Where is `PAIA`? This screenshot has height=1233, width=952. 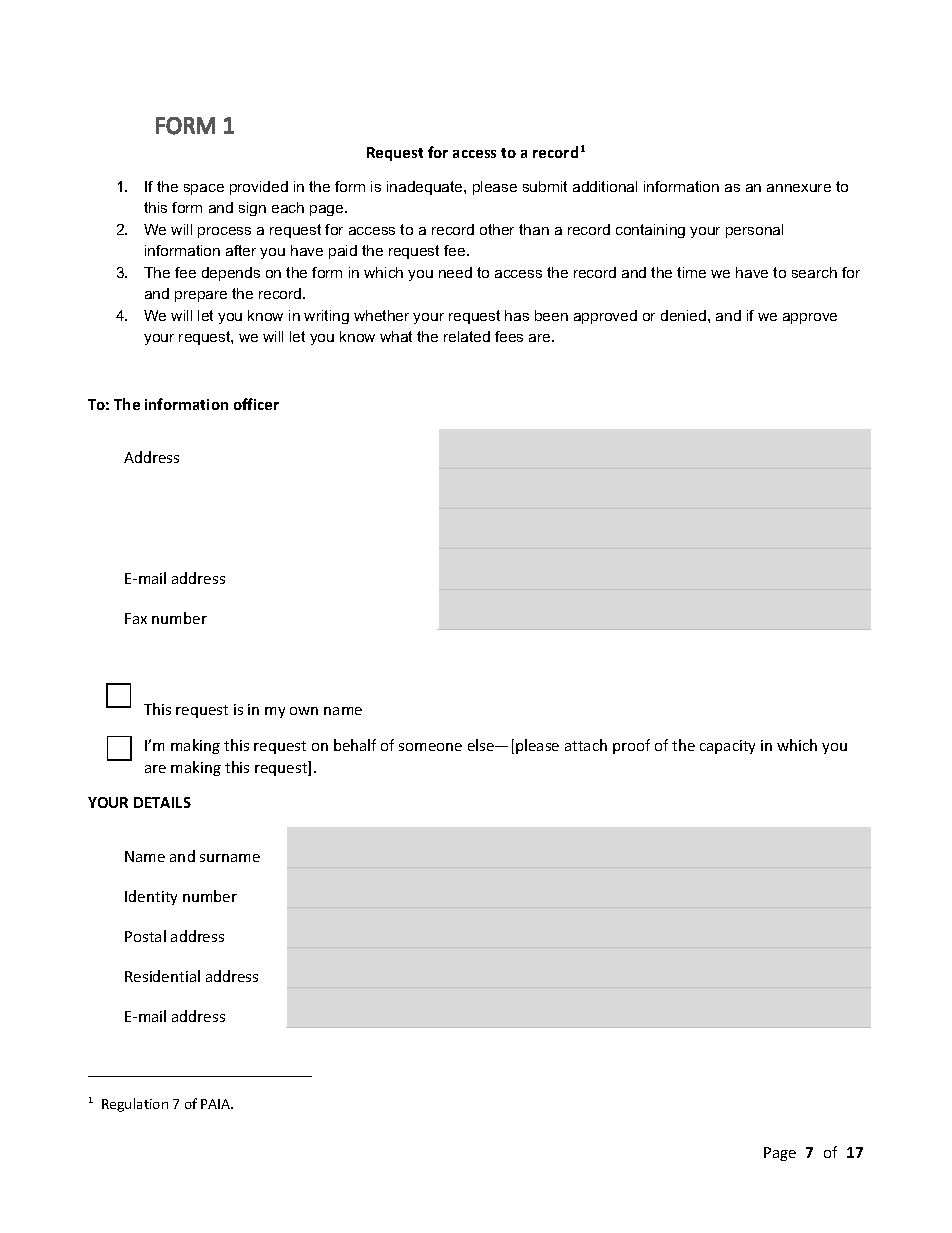
PAIA is located at coordinates (217, 1104).
